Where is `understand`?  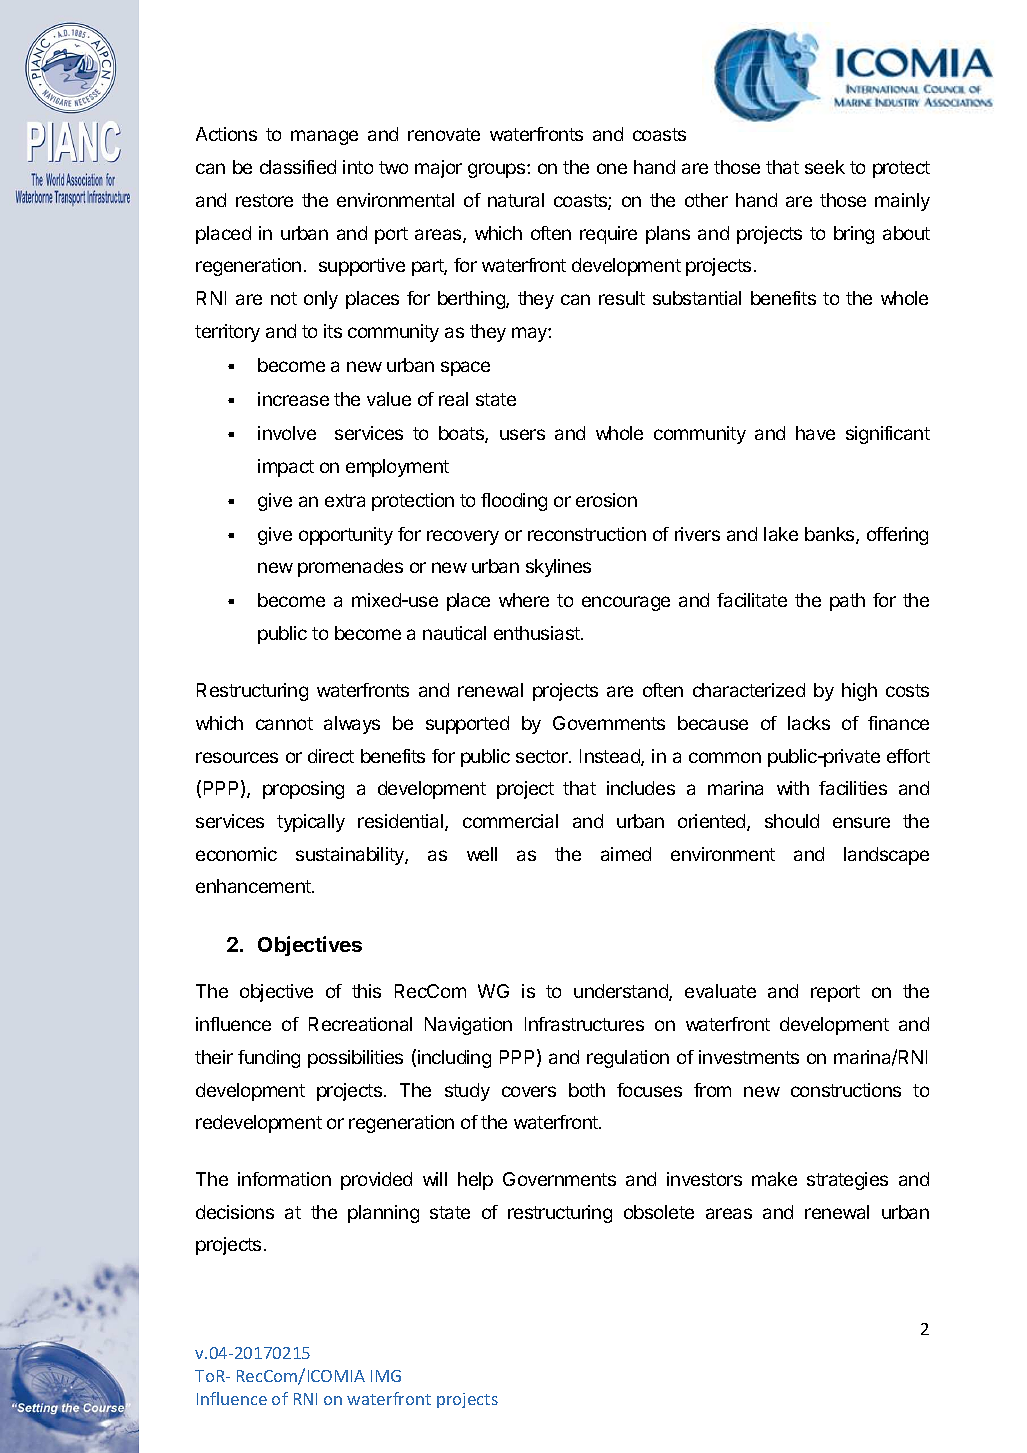
understand is located at coordinates (622, 992).
